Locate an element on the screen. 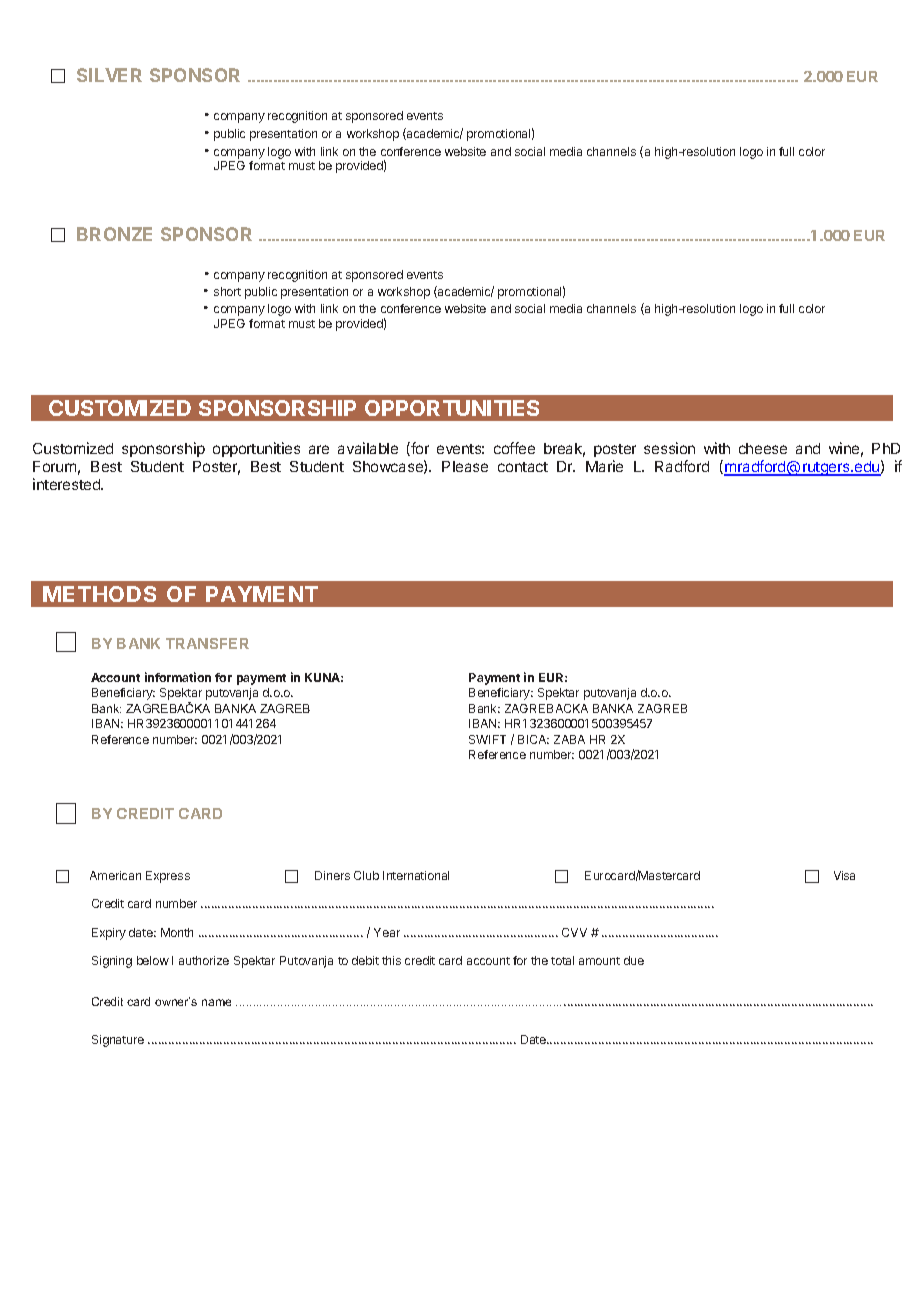  SWIFT is located at coordinates (487, 739).
